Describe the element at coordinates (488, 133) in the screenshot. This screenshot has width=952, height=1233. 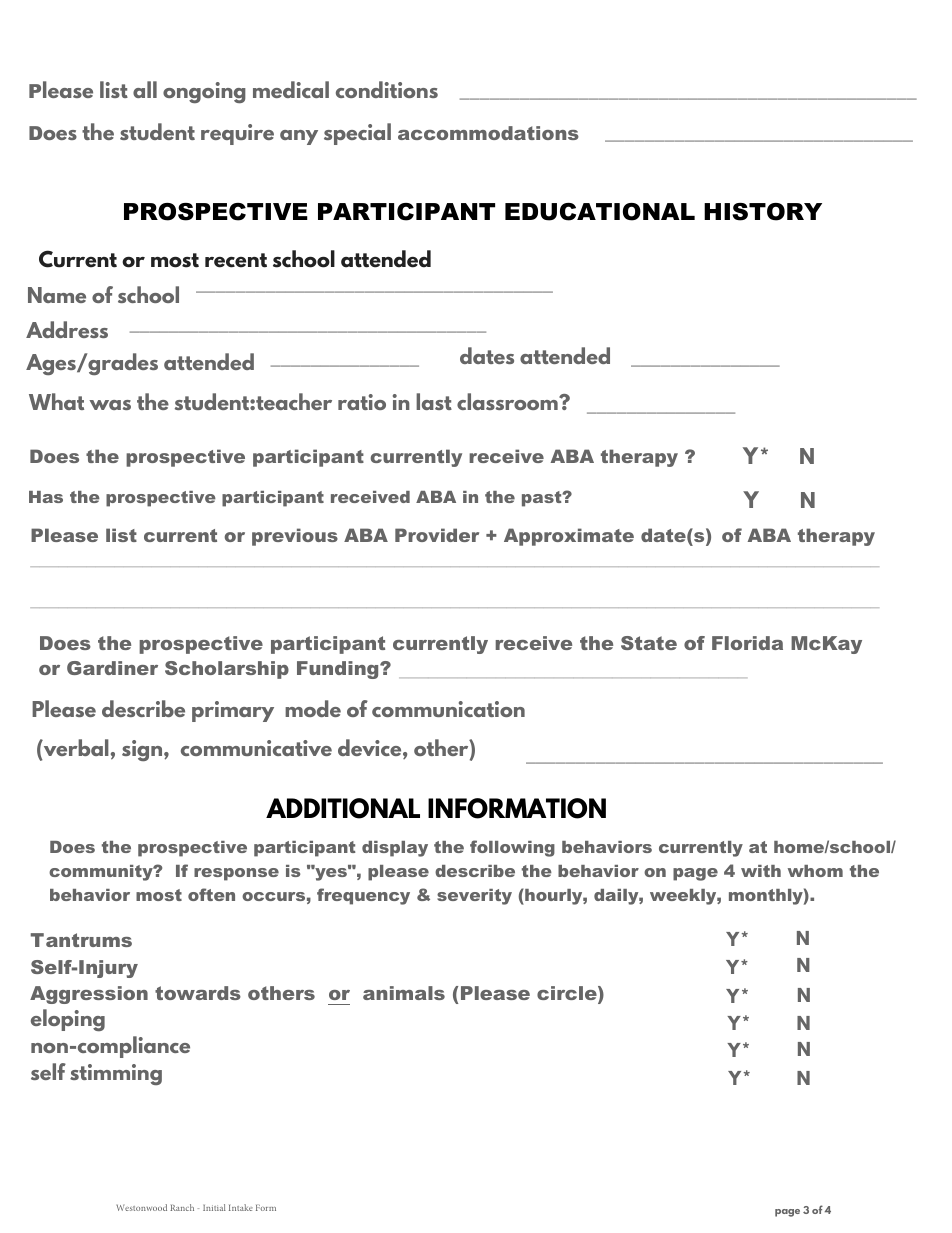
I see `accommodations` at that location.
